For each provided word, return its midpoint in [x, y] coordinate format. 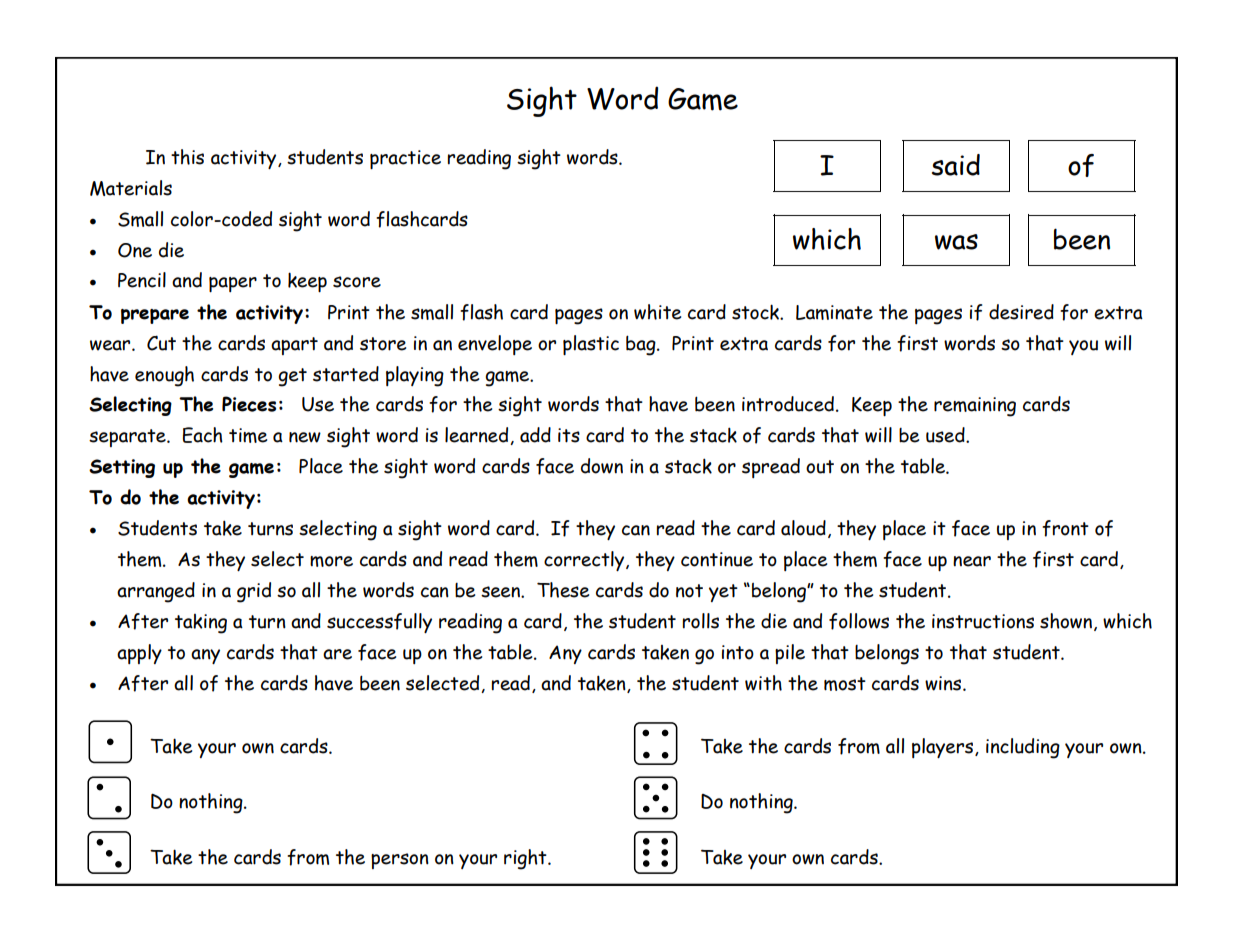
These [563, 590]
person [400, 861]
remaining [975, 407]
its [569, 435]
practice [405, 159]
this [187, 157]
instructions [983, 621]
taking [201, 624]
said [956, 165]
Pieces [249, 404]
